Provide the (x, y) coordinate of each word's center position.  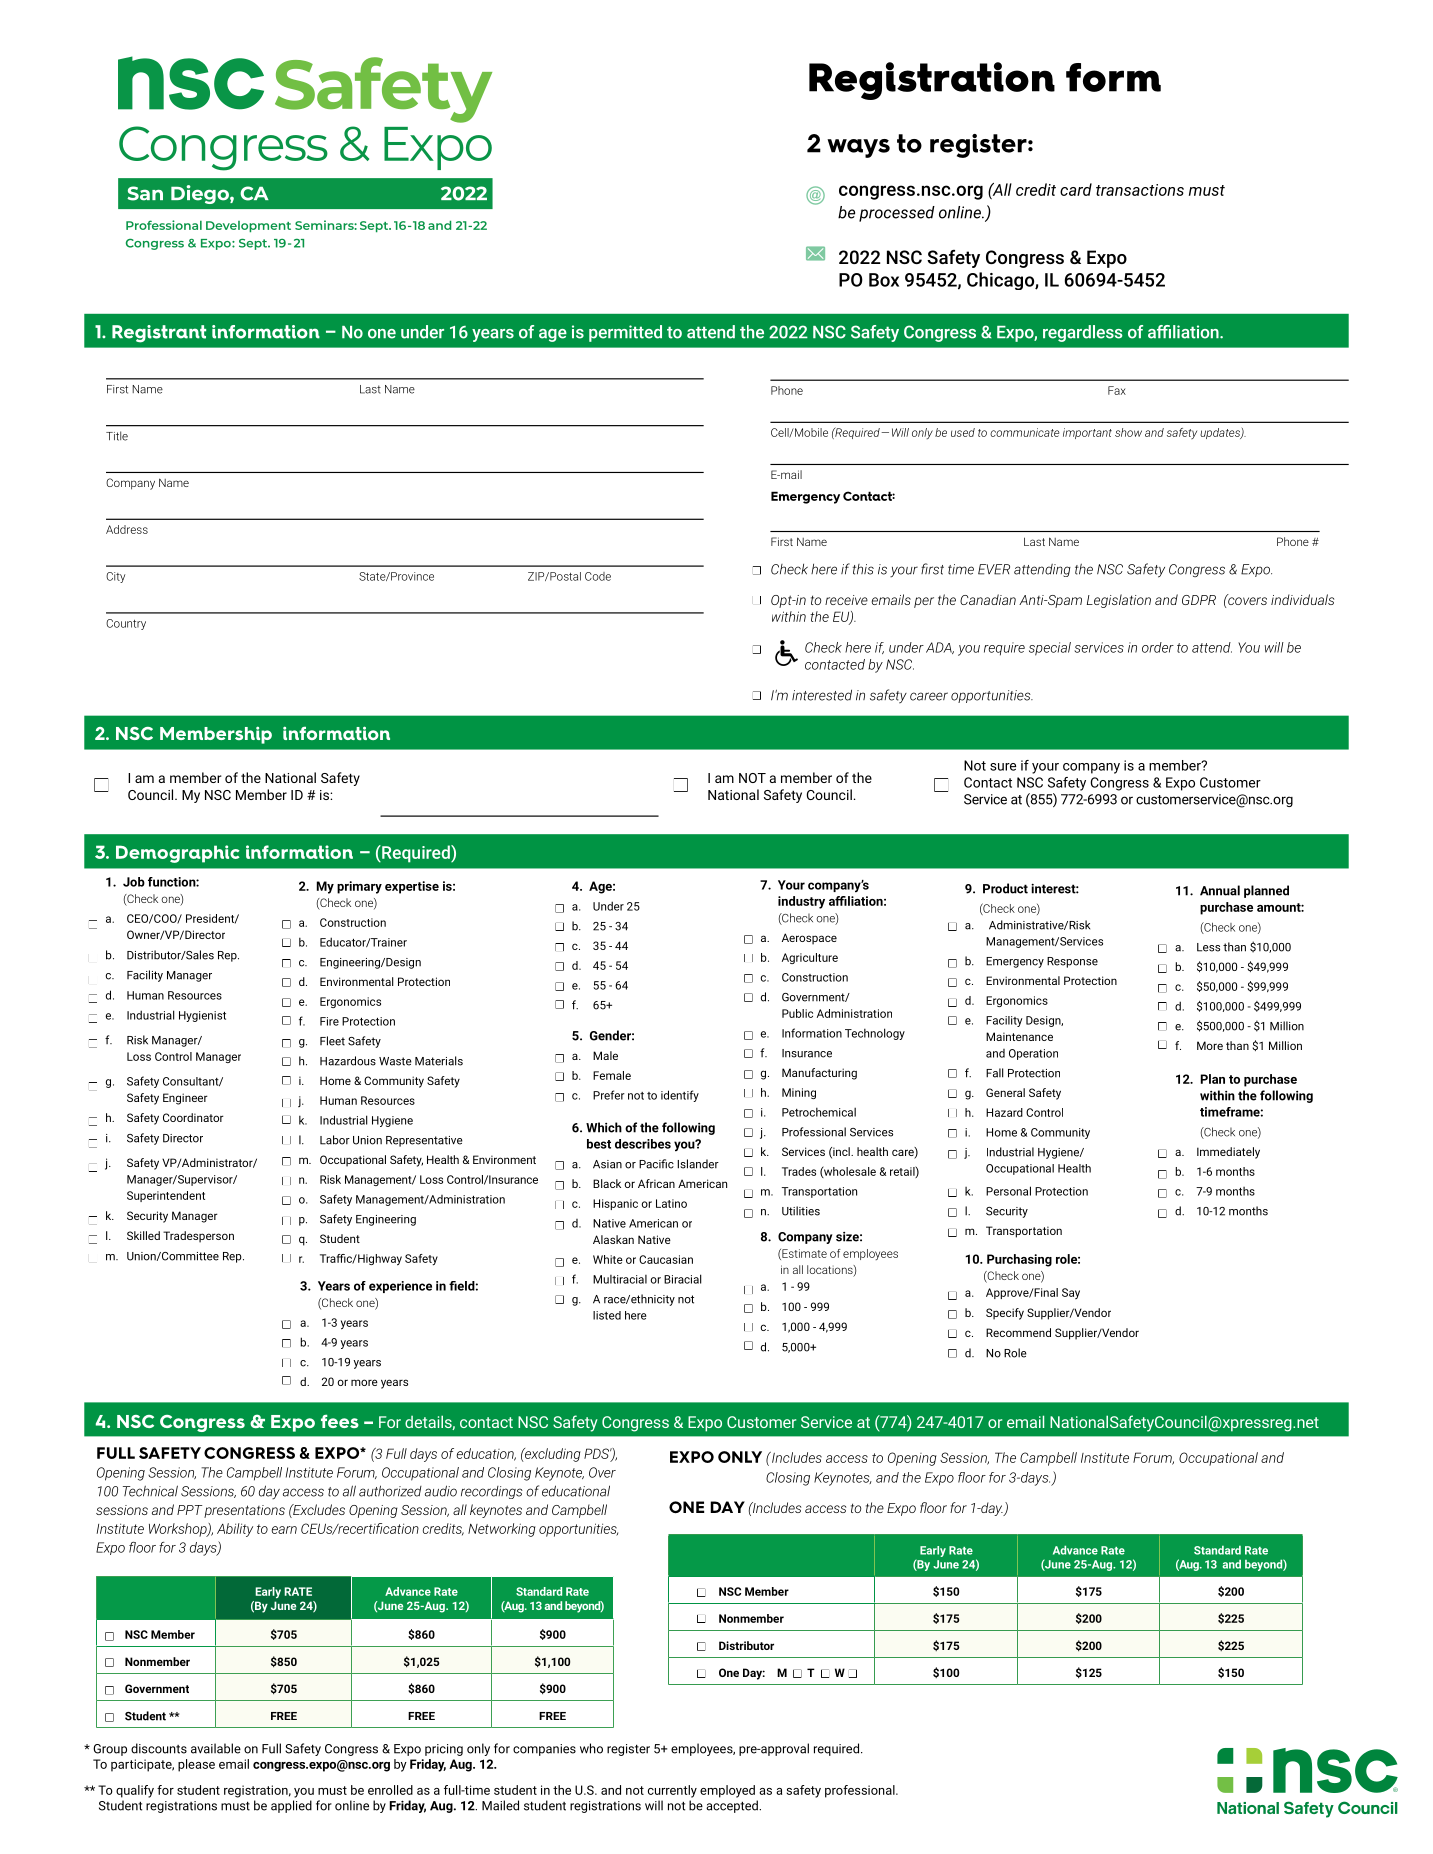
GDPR (1199, 600)
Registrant (159, 334)
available (216, 1748)
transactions (1140, 190)
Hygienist (202, 1016)
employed (727, 1791)
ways (858, 148)
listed (607, 1315)
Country (126, 624)
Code (598, 576)
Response (1072, 962)
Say (1071, 1293)
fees (340, 1421)
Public (797, 1013)
